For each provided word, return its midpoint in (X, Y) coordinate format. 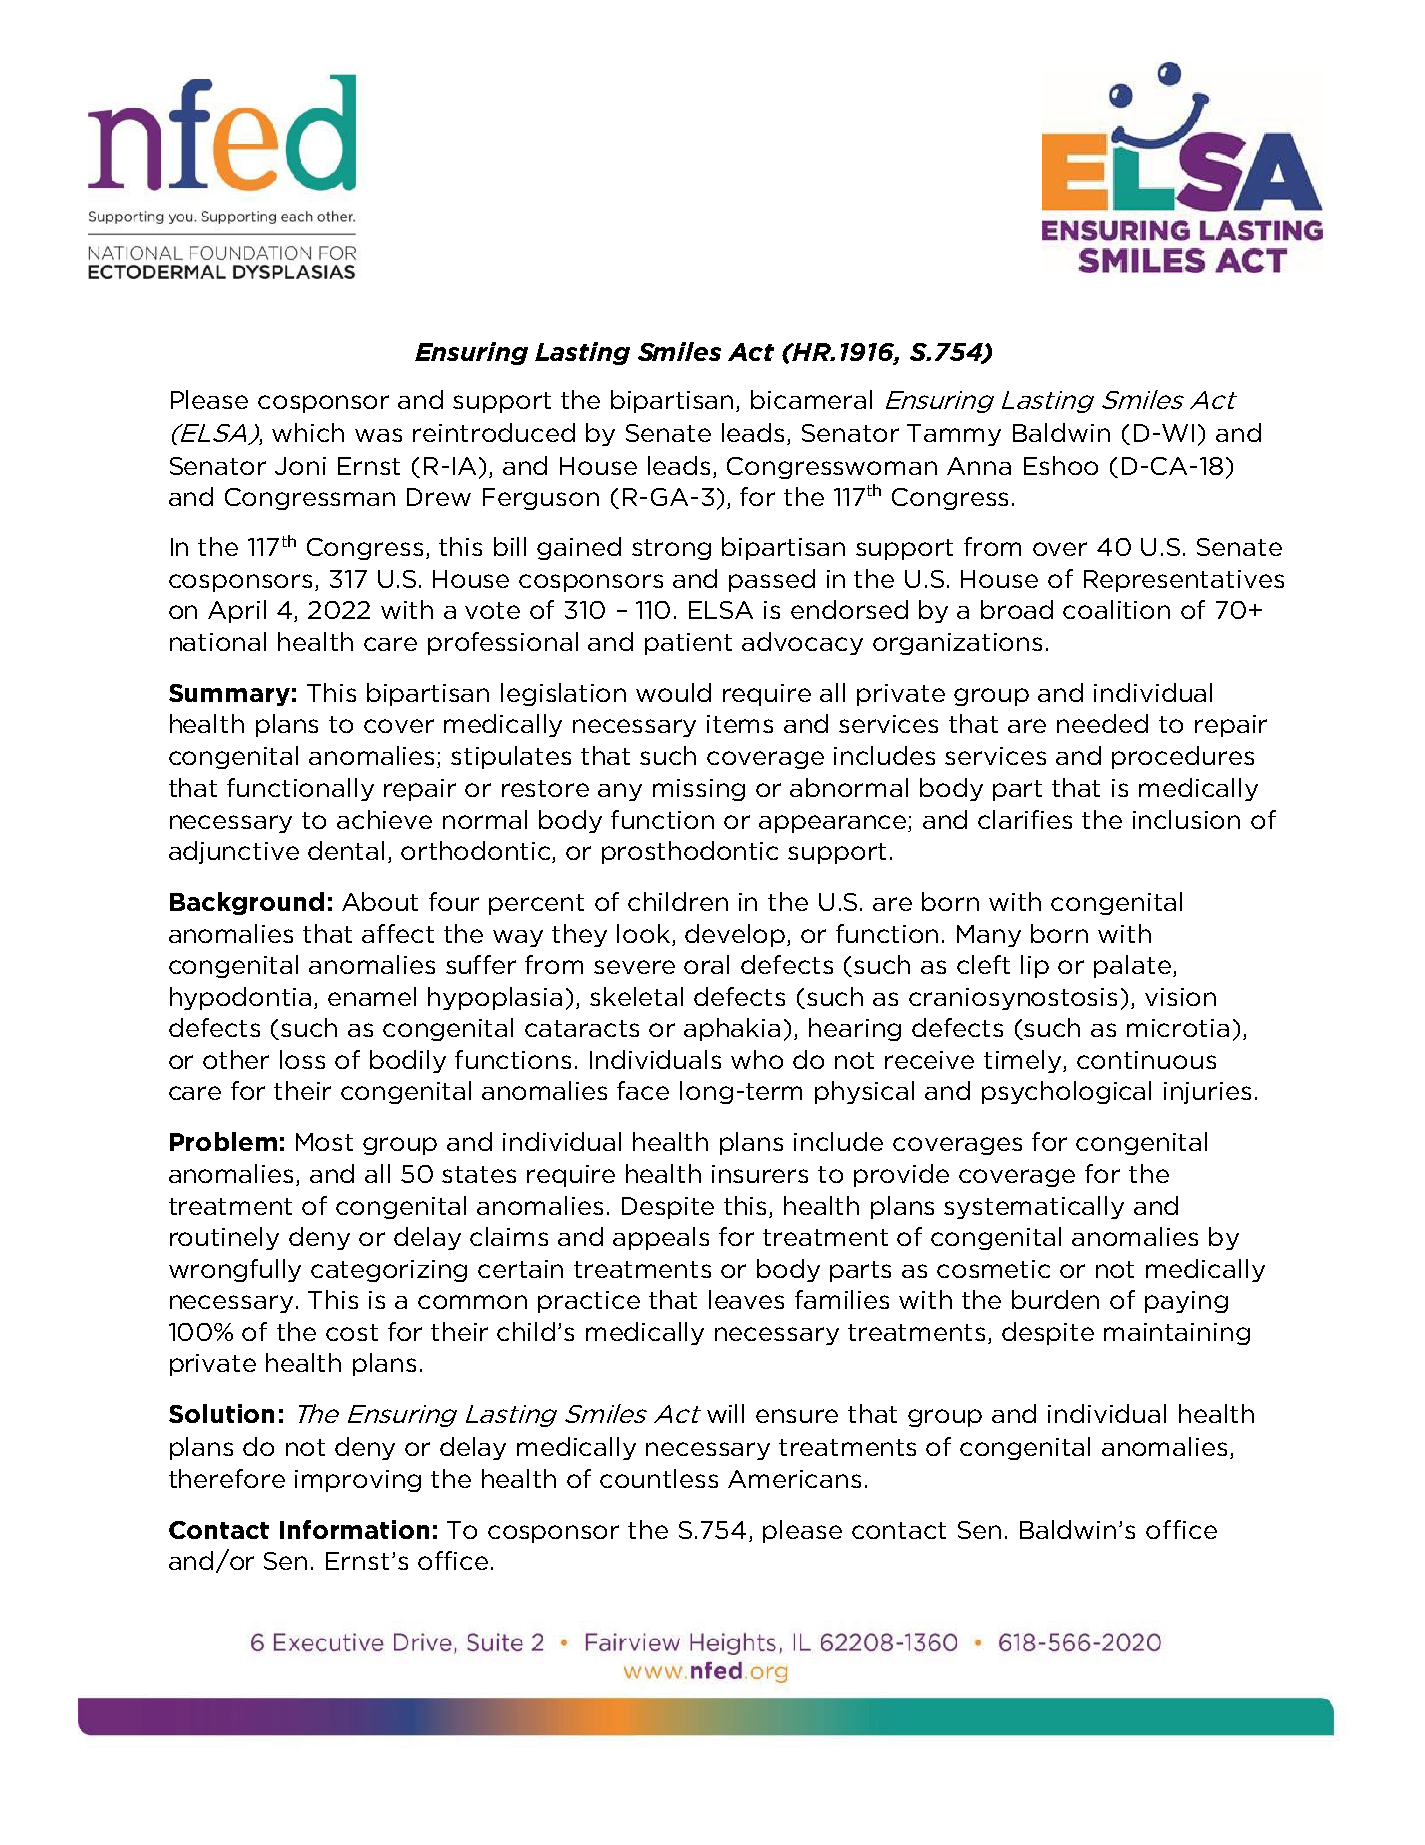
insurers (760, 1174)
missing (699, 790)
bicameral (811, 399)
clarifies (1025, 819)
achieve (384, 819)
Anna (979, 466)
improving (358, 1481)
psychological (1066, 1092)
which (308, 432)
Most (324, 1142)
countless (659, 1478)
